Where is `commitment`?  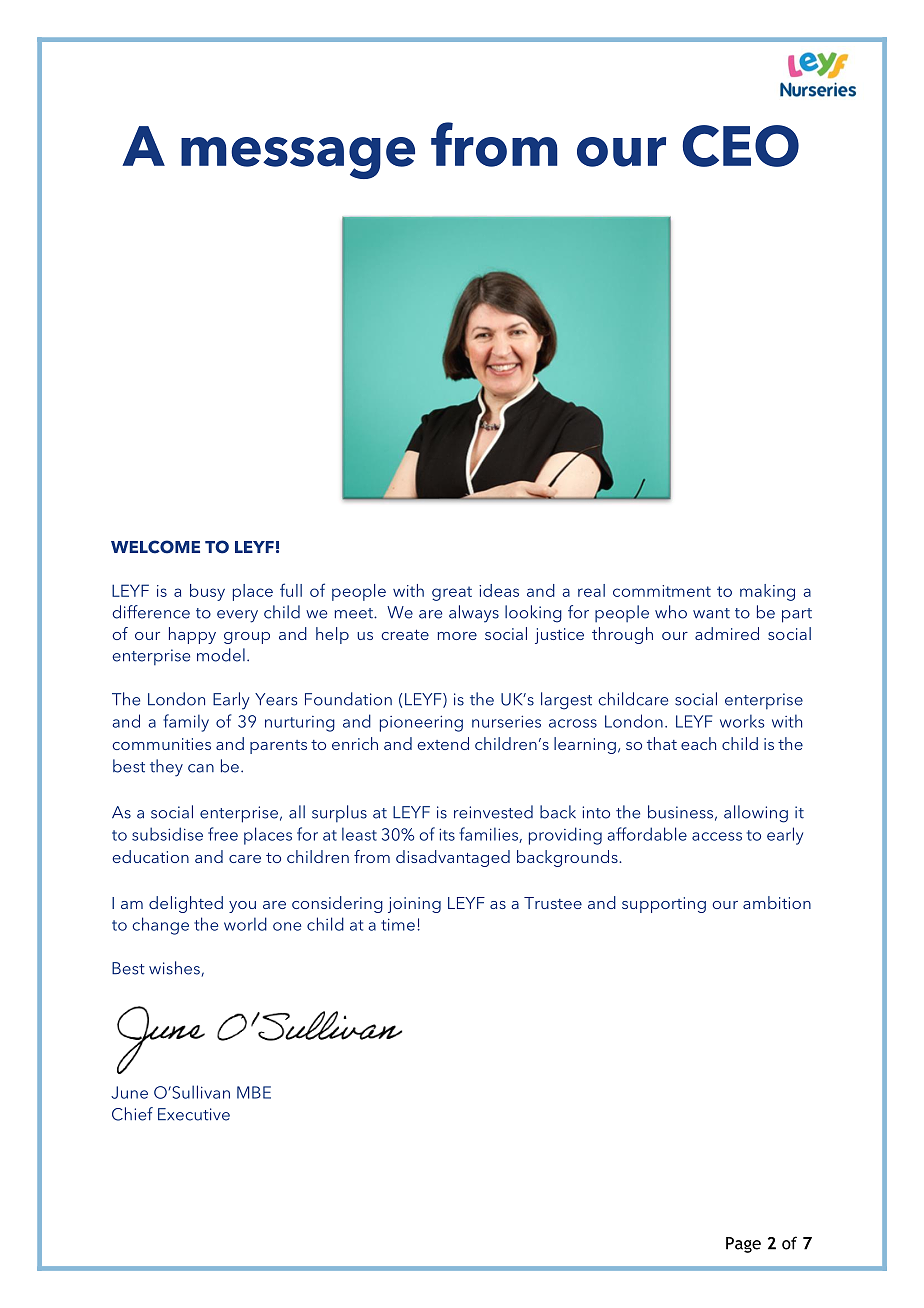 commitment is located at coordinates (662, 591).
